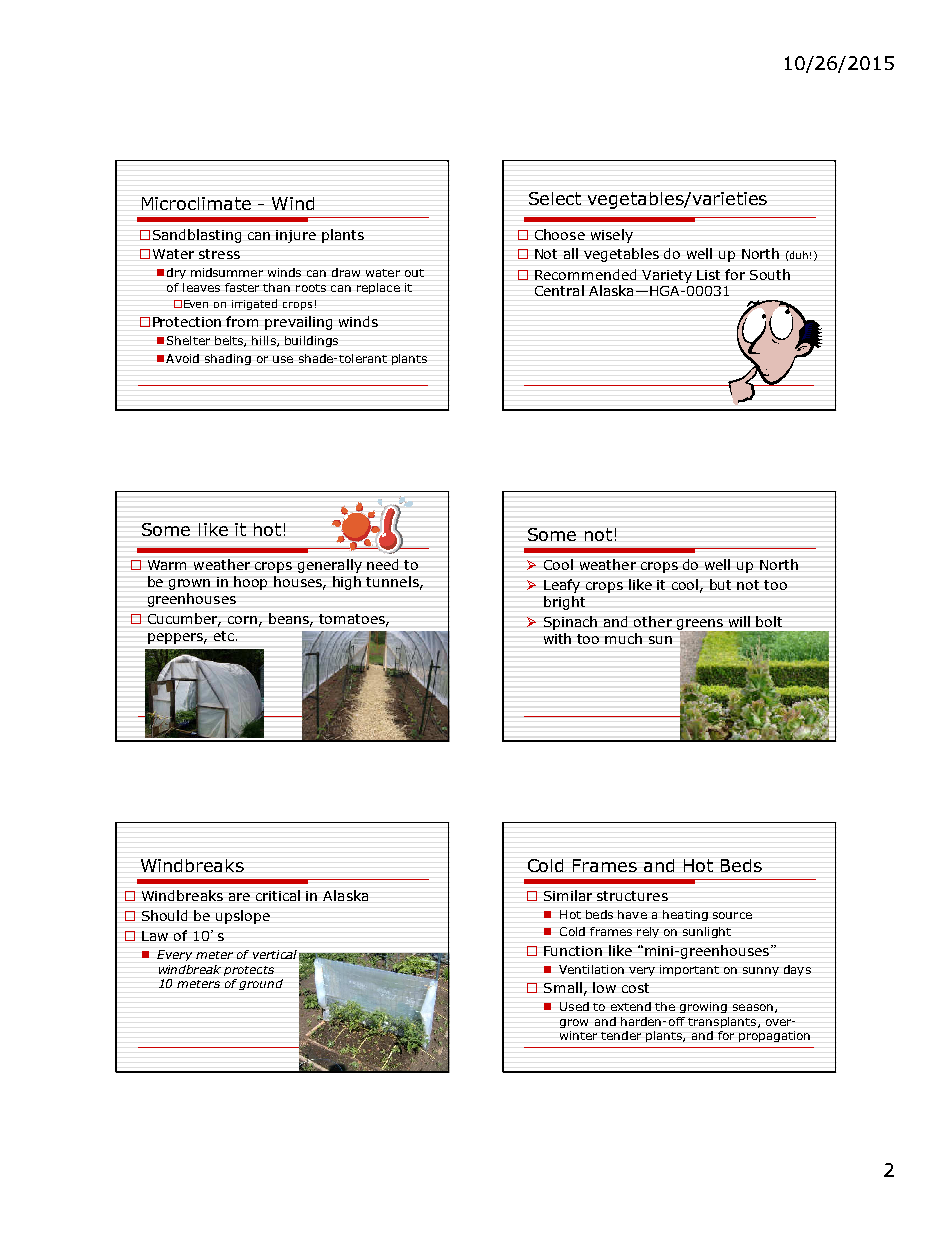 The image size is (952, 1233). What do you see at coordinates (560, 234) in the page?
I see `Choose` at bounding box center [560, 234].
